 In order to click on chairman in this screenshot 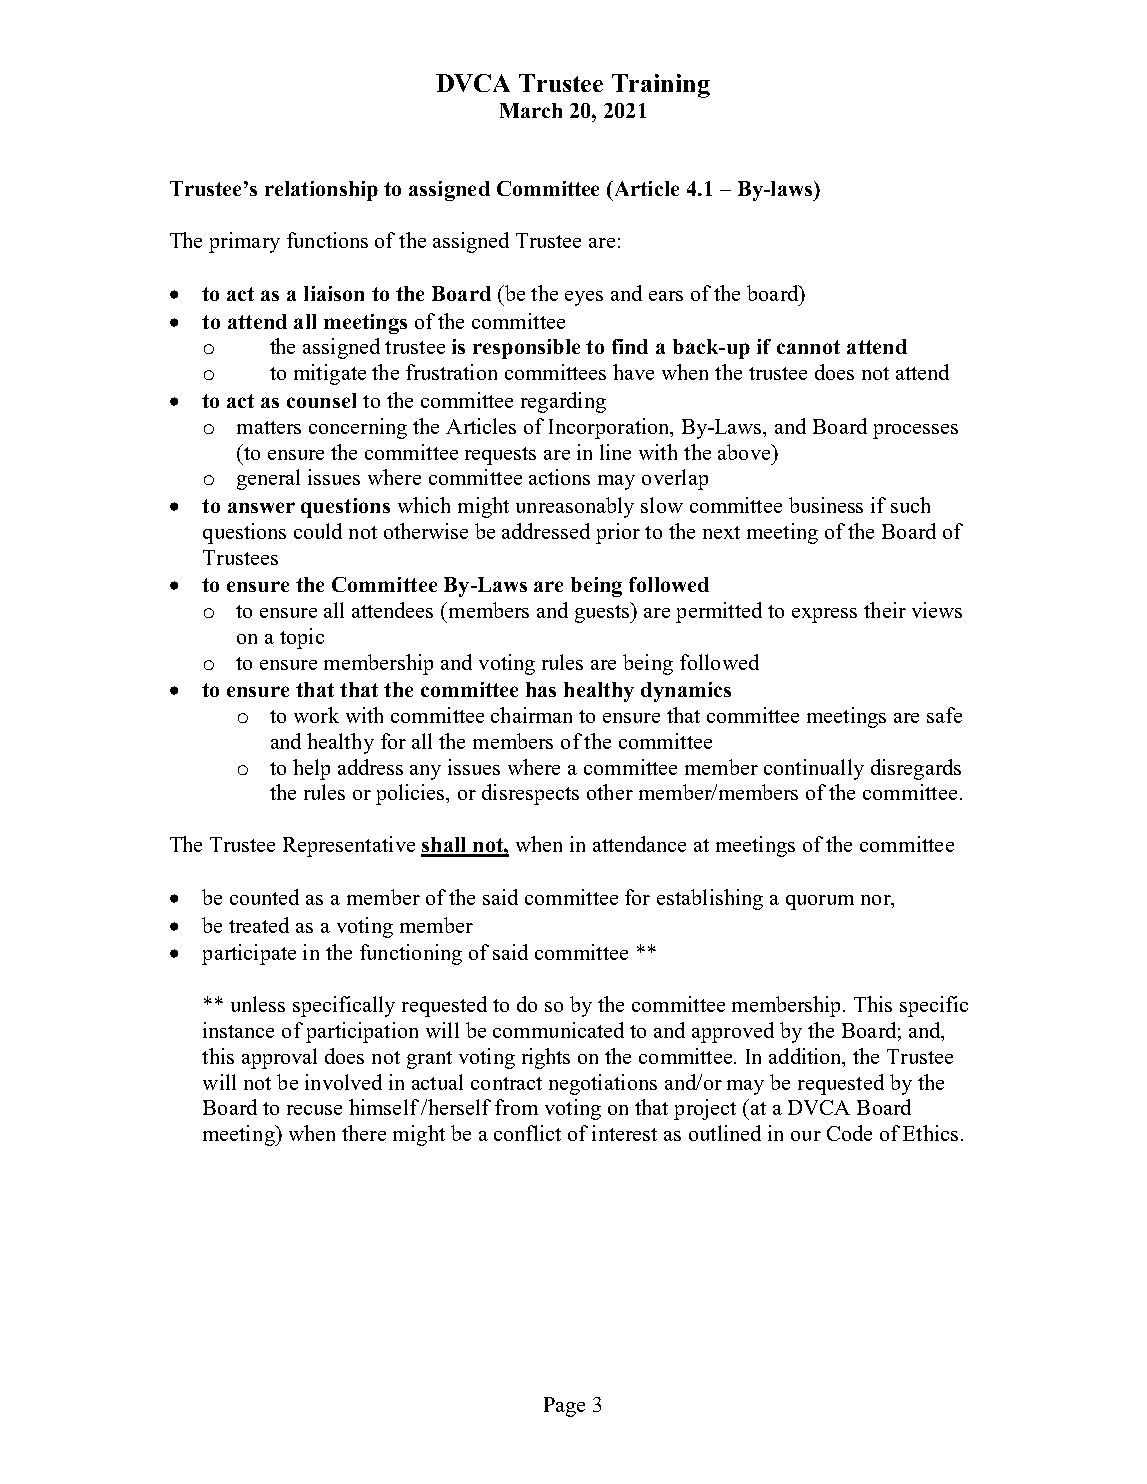, I will do `click(531, 715)`.
